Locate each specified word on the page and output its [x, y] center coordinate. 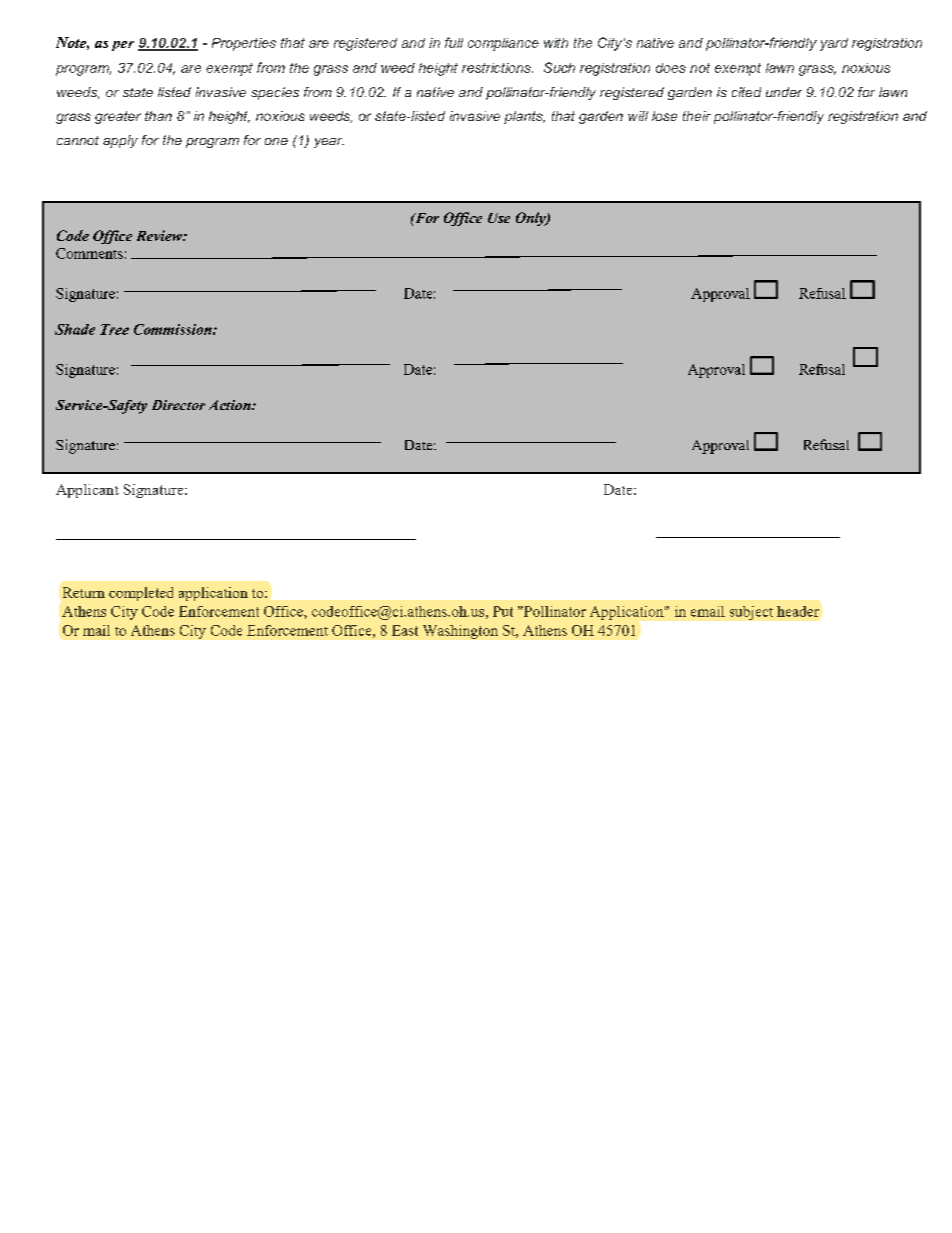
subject [751, 613]
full [454, 42]
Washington [460, 632]
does [671, 68]
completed [141, 594]
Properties [244, 44]
